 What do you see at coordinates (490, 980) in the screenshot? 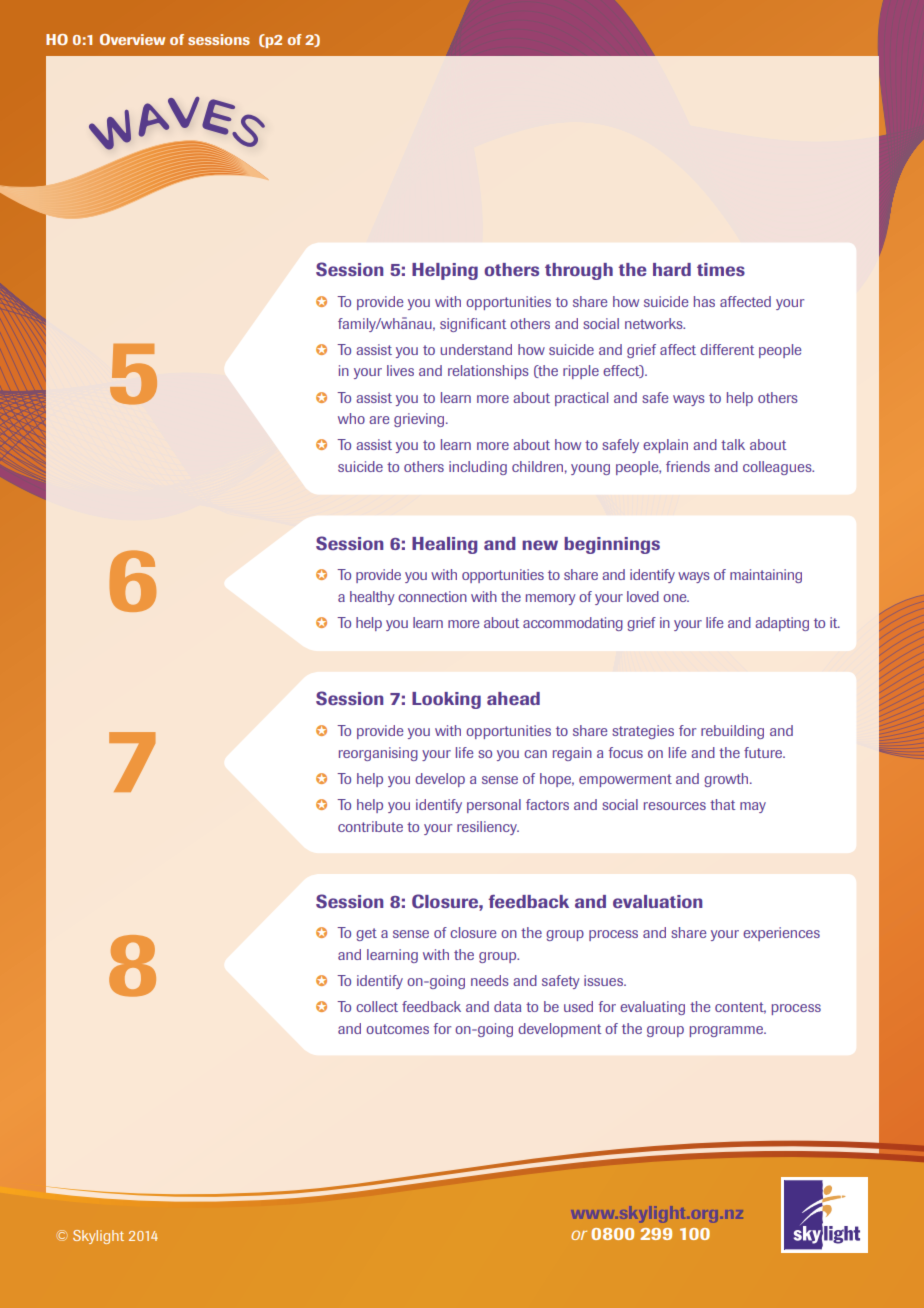
I see `needs` at bounding box center [490, 980].
